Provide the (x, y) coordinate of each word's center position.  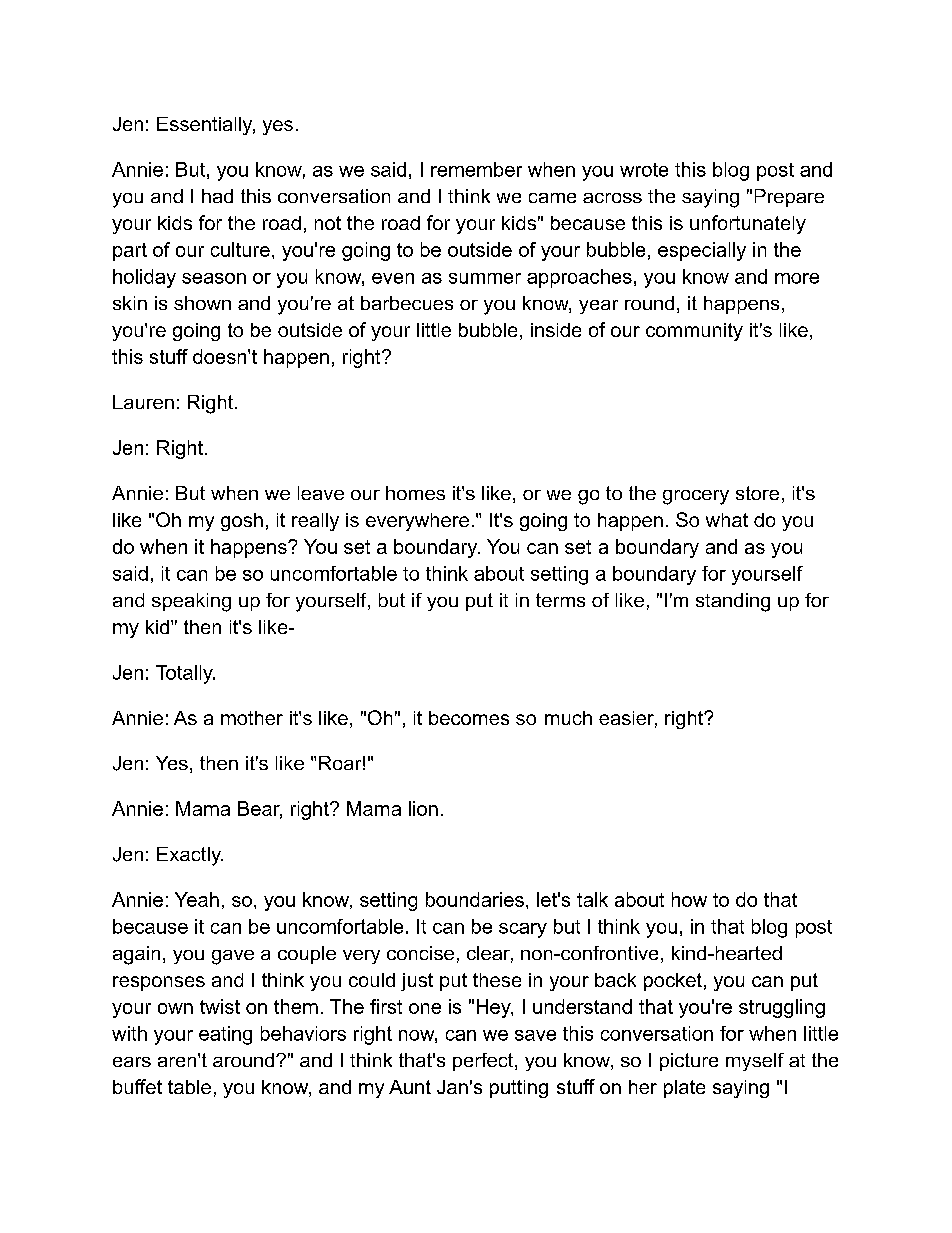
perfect (484, 1062)
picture (689, 1062)
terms (560, 600)
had (217, 196)
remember (476, 169)
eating (225, 1035)
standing (733, 602)
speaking (191, 602)
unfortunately (748, 224)
